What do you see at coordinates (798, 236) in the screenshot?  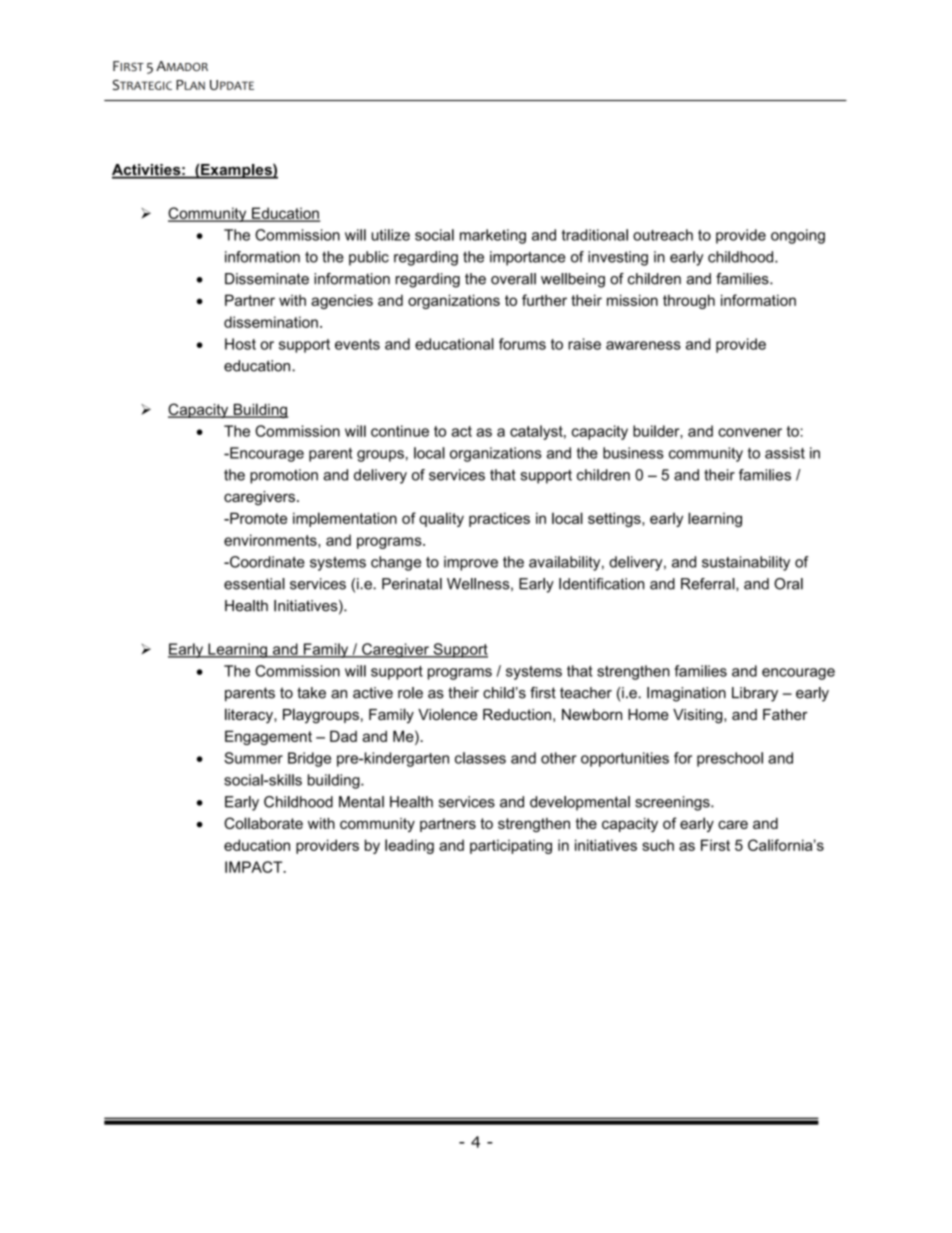 I see `ongoing` at bounding box center [798, 236].
